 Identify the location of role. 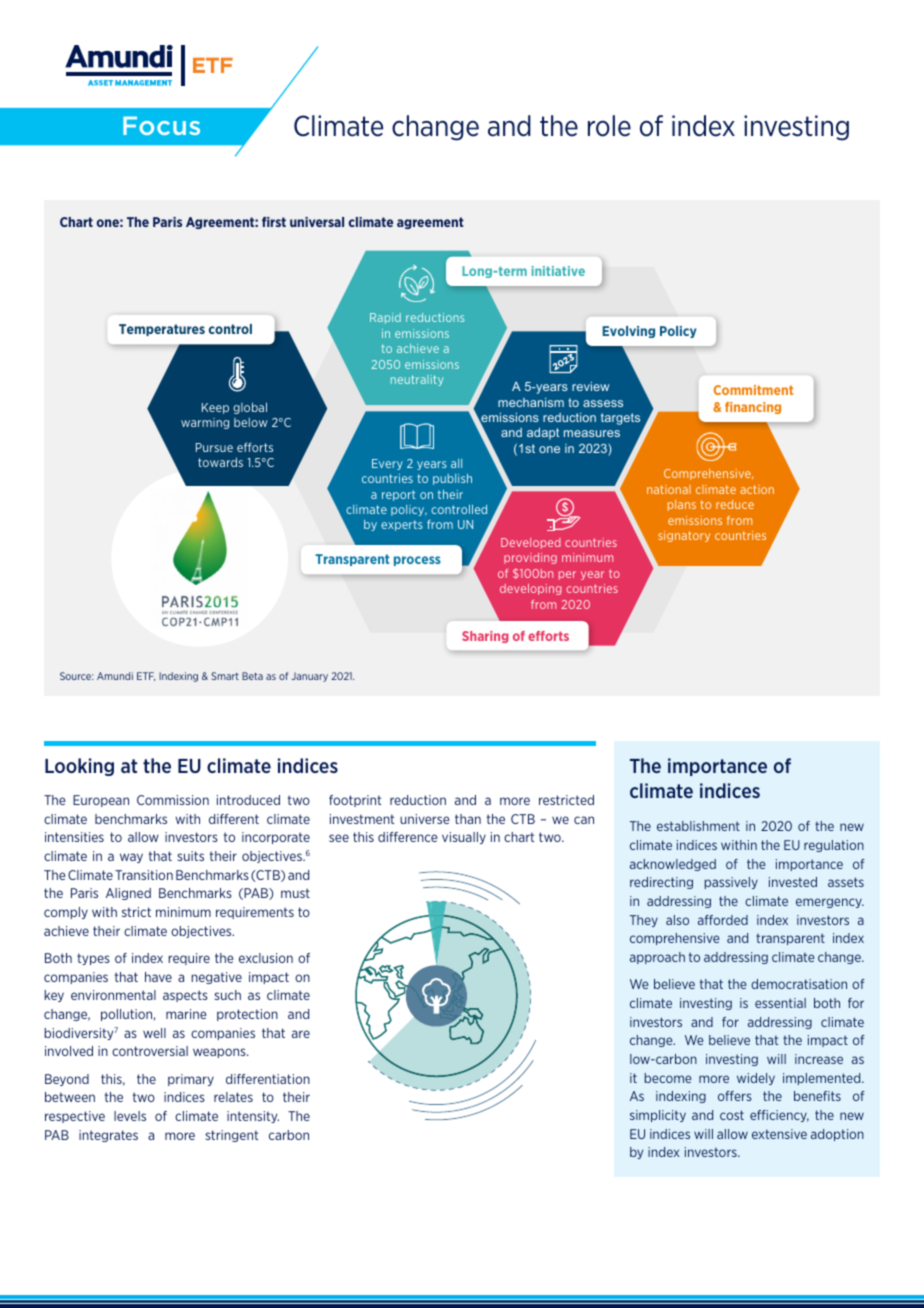
(609, 126).
